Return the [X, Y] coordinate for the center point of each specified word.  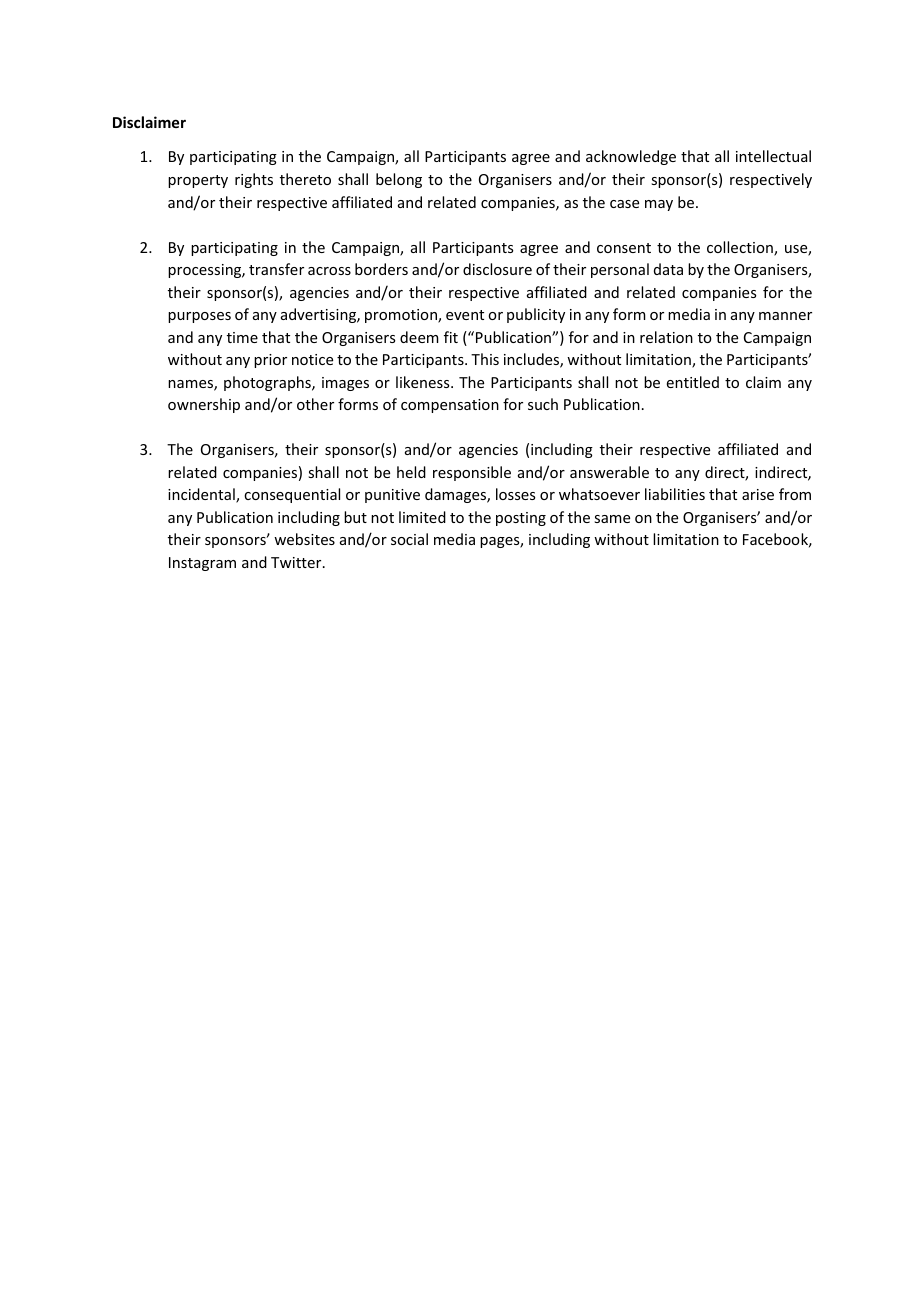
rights [254, 180]
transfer [276, 269]
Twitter [297, 562]
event [465, 315]
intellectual [773, 156]
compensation [450, 406]
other [315, 404]
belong [399, 180]
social [409, 539]
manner [785, 316]
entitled [693, 382]
